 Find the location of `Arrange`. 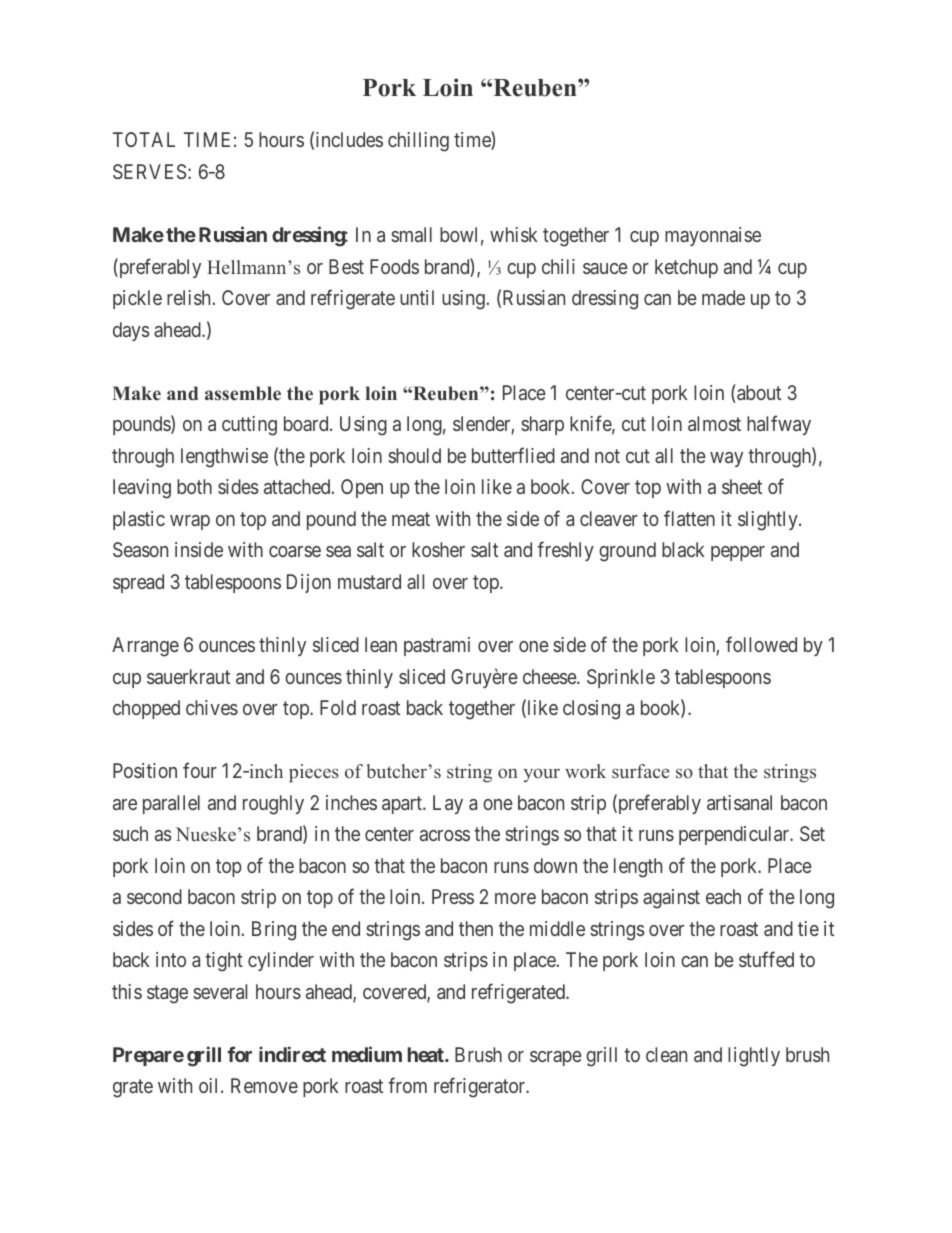

Arrange is located at coordinates (145, 647).
